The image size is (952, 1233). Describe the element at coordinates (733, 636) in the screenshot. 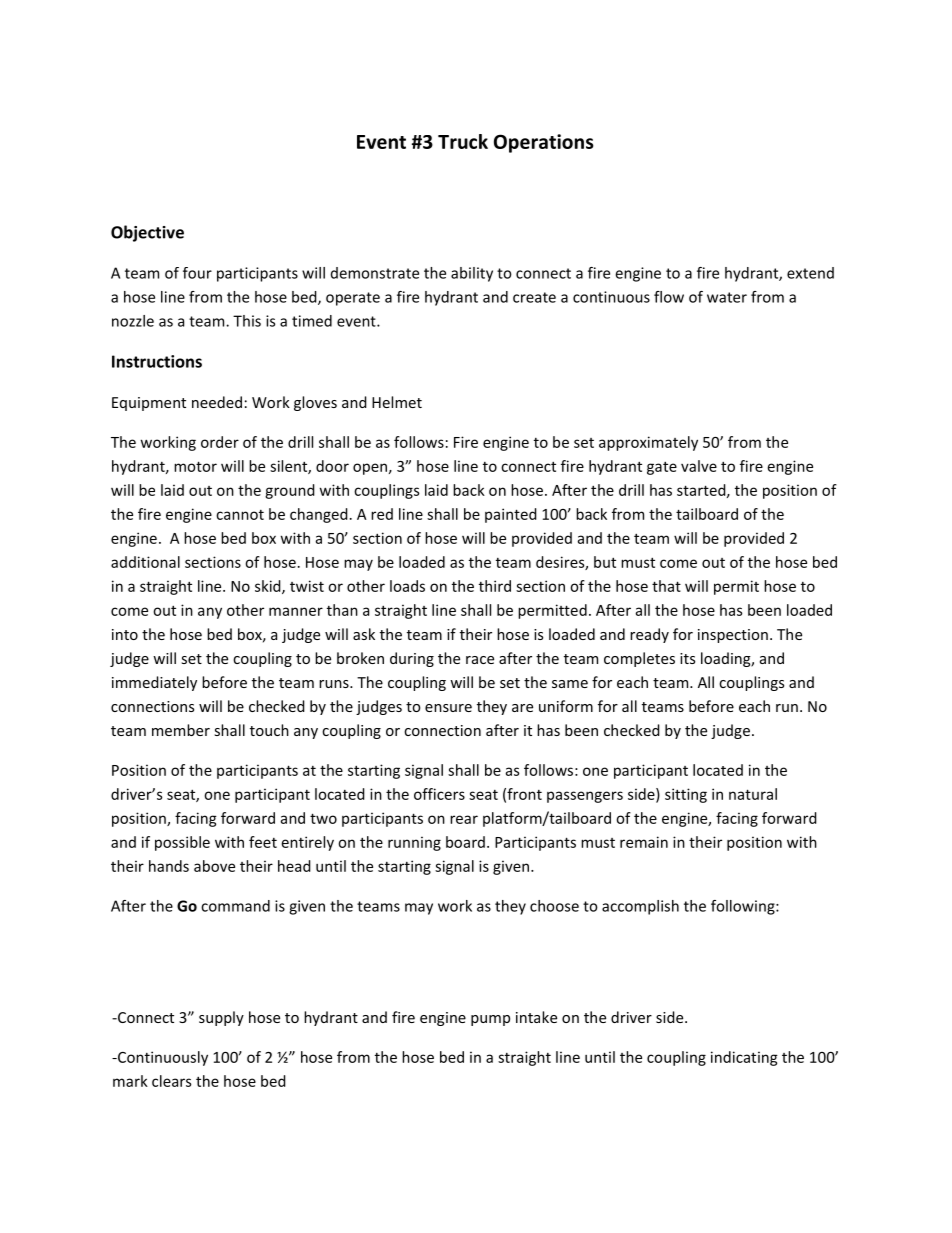

I see `inspection` at that location.
